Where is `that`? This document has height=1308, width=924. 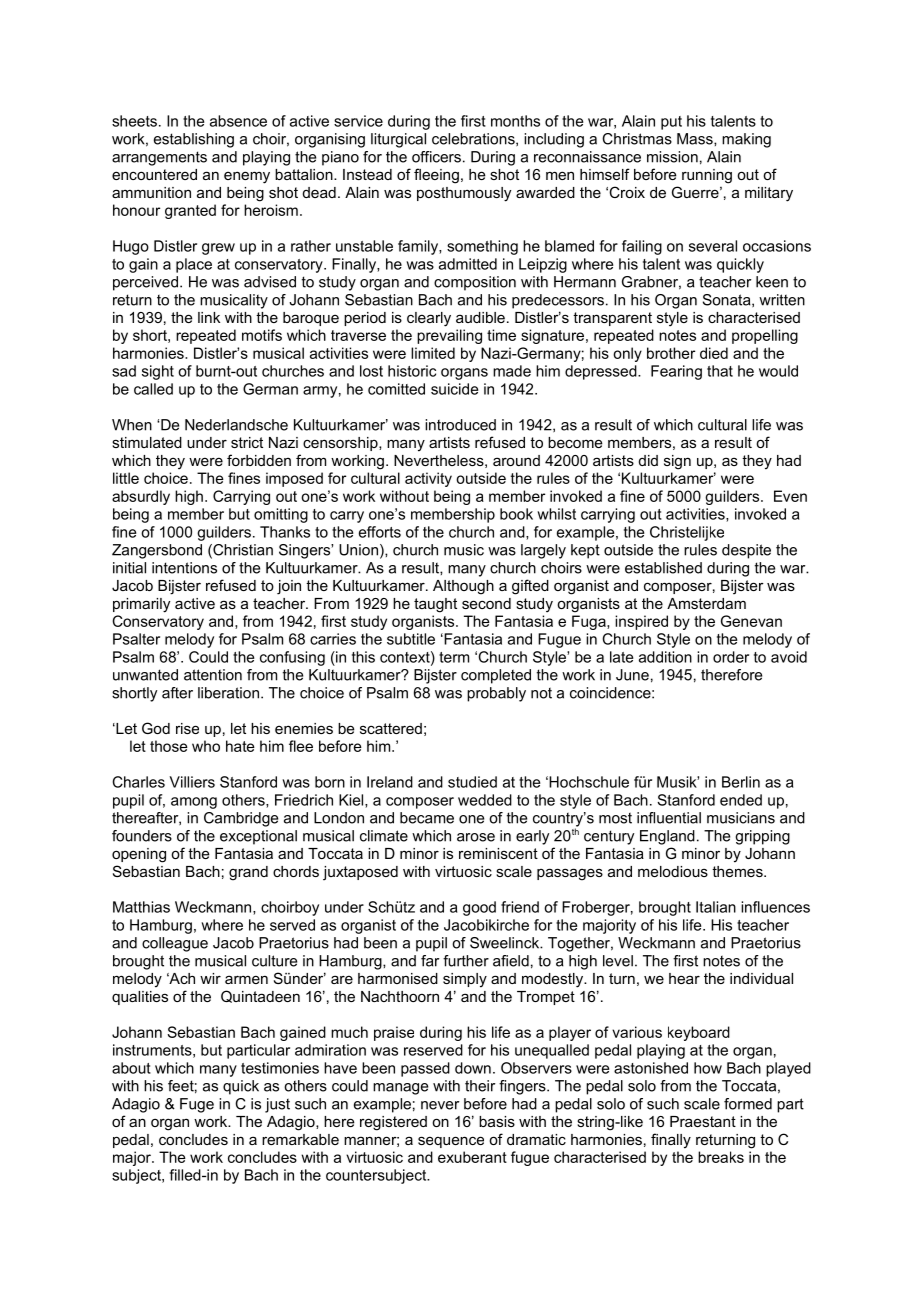
that is located at coordinates (720, 371).
